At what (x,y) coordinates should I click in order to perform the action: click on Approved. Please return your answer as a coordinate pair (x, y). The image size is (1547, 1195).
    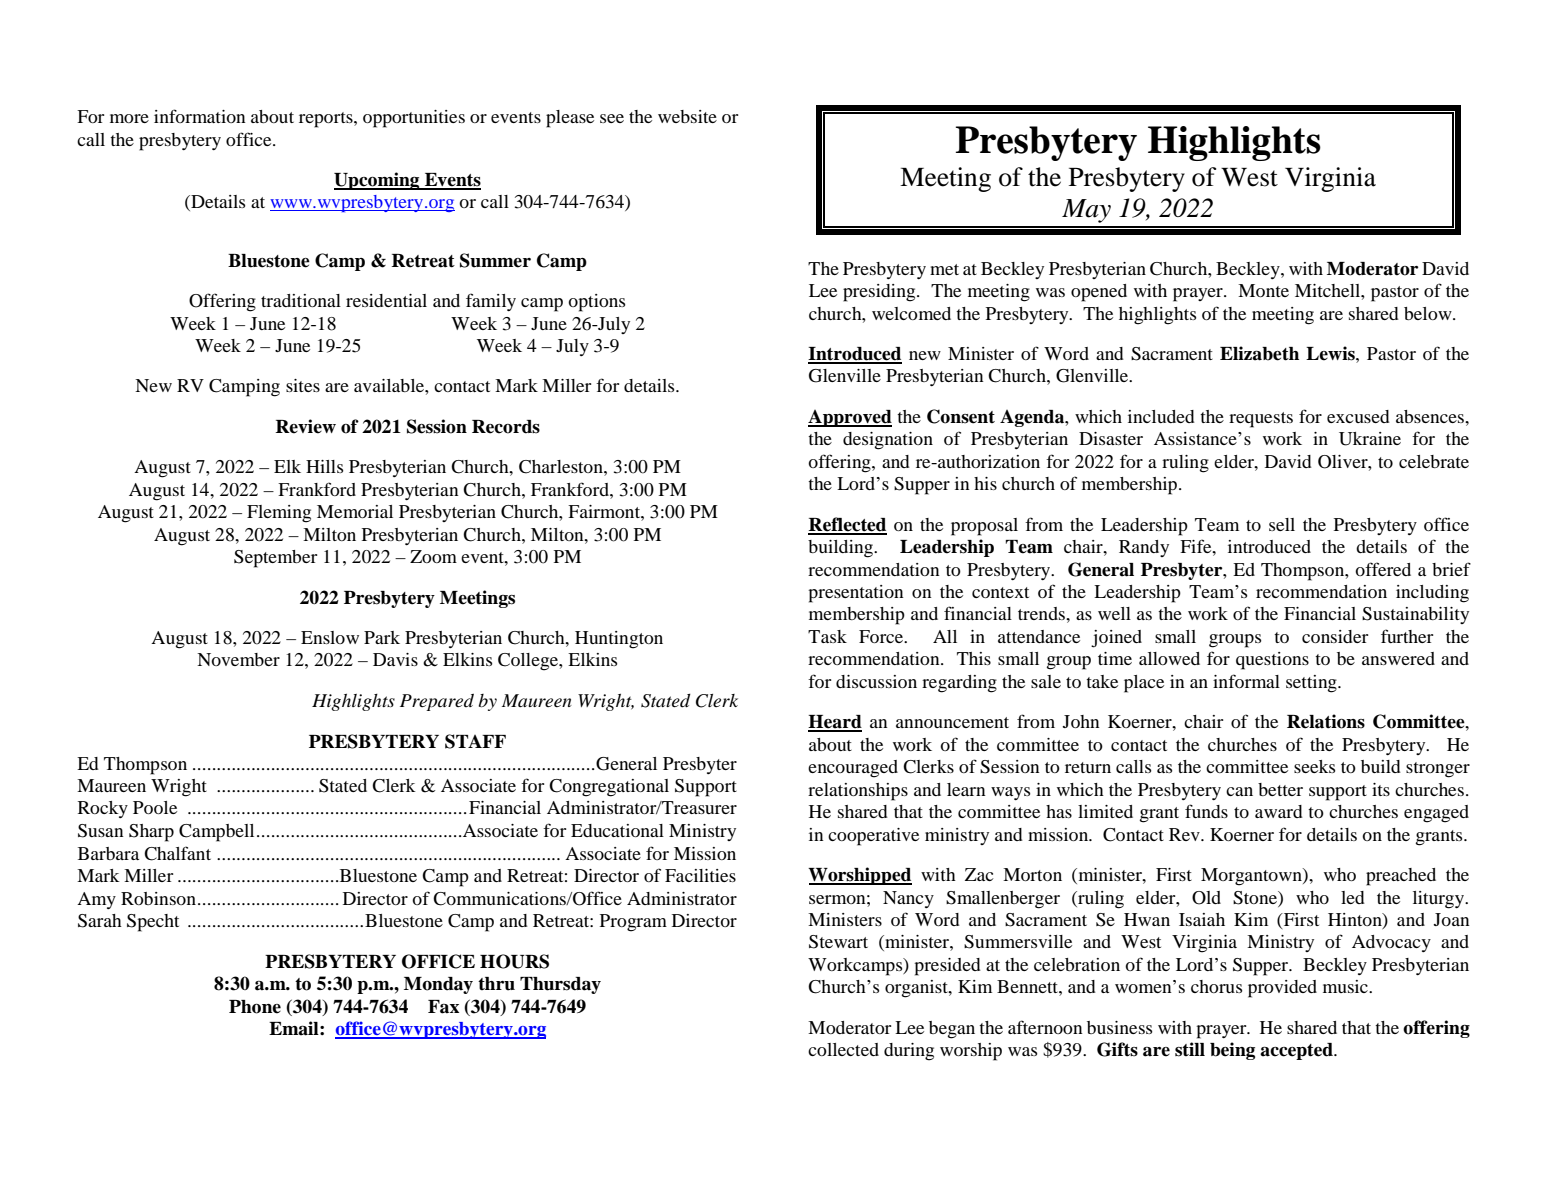
    Looking at the image, I should click on (850, 418).
